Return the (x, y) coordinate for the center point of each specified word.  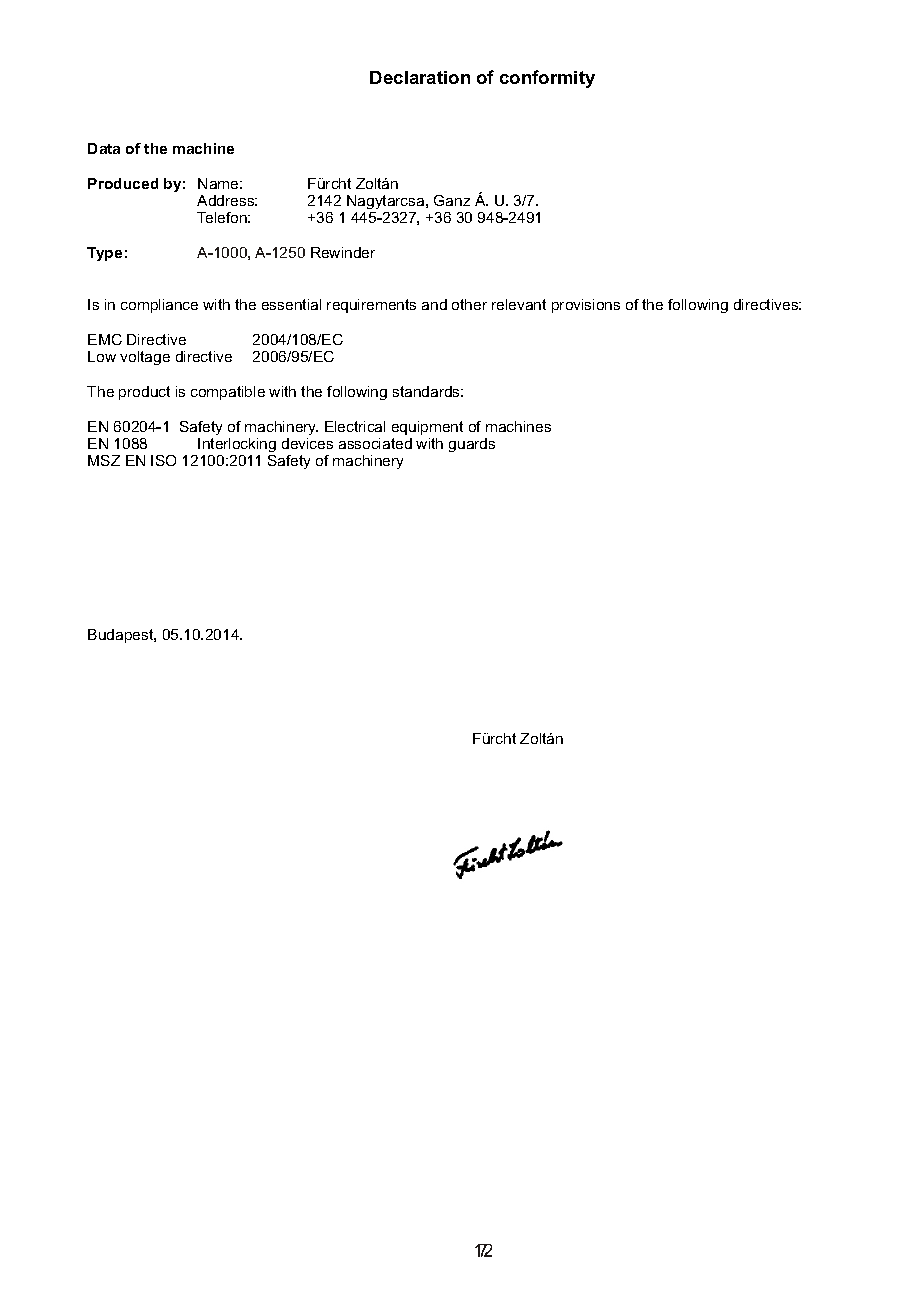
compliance (159, 306)
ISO (163, 460)
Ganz (452, 200)
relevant (519, 304)
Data (104, 148)
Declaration (420, 77)
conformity (547, 79)
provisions (586, 306)
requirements (371, 306)
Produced (123, 183)
